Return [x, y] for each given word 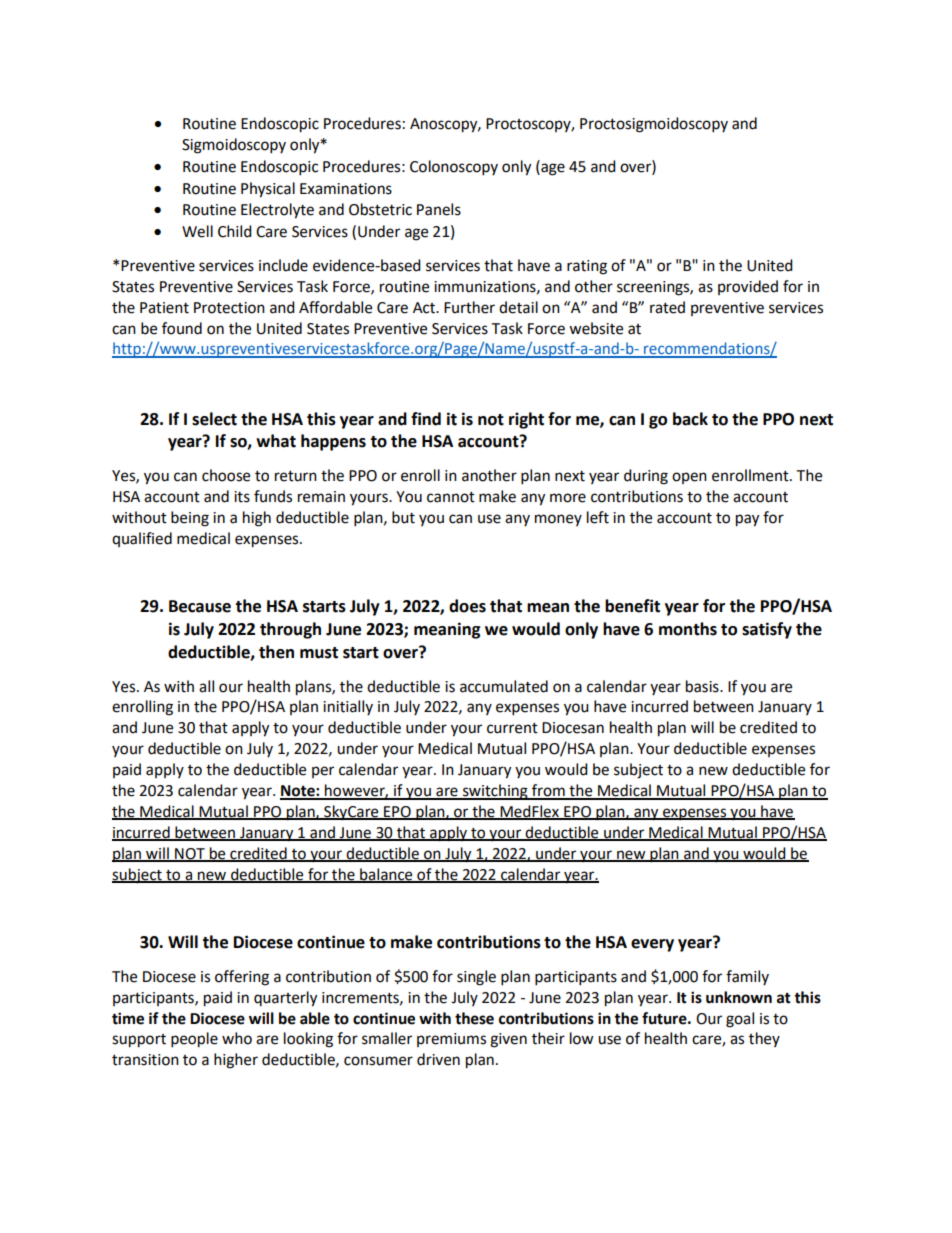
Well [197, 231]
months [688, 629]
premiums [451, 1040]
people [194, 1040]
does [467, 606]
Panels [439, 209]
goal [740, 1020]
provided [748, 287]
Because [200, 606]
